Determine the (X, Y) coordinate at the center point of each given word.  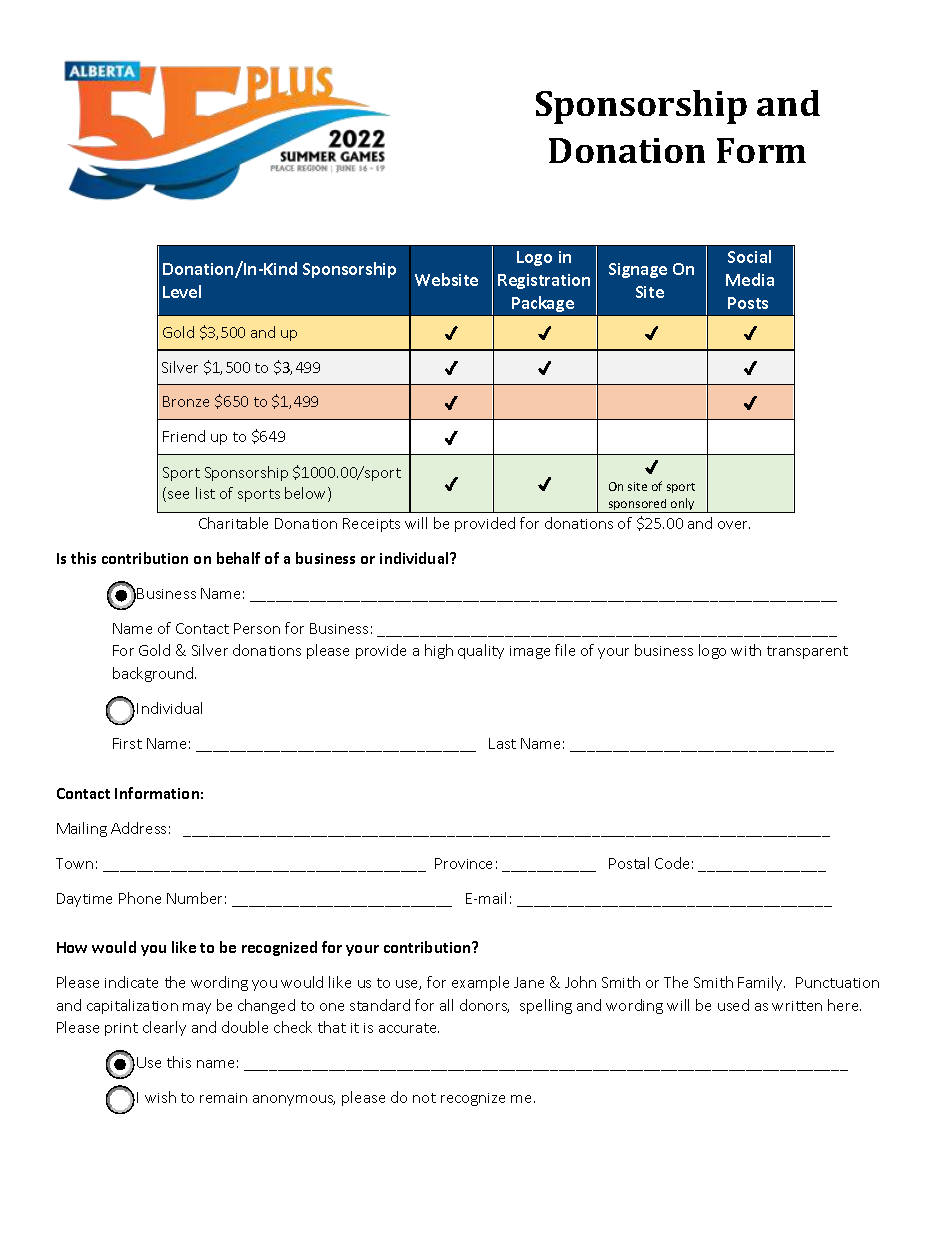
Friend (184, 436)
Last (502, 743)
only (683, 505)
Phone (140, 898)
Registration (544, 281)
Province (463, 863)
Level (182, 291)
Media (750, 279)
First (127, 743)
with (746, 650)
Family (761, 983)
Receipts (371, 525)
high (439, 651)
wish (160, 1097)
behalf (238, 558)
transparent (807, 652)
